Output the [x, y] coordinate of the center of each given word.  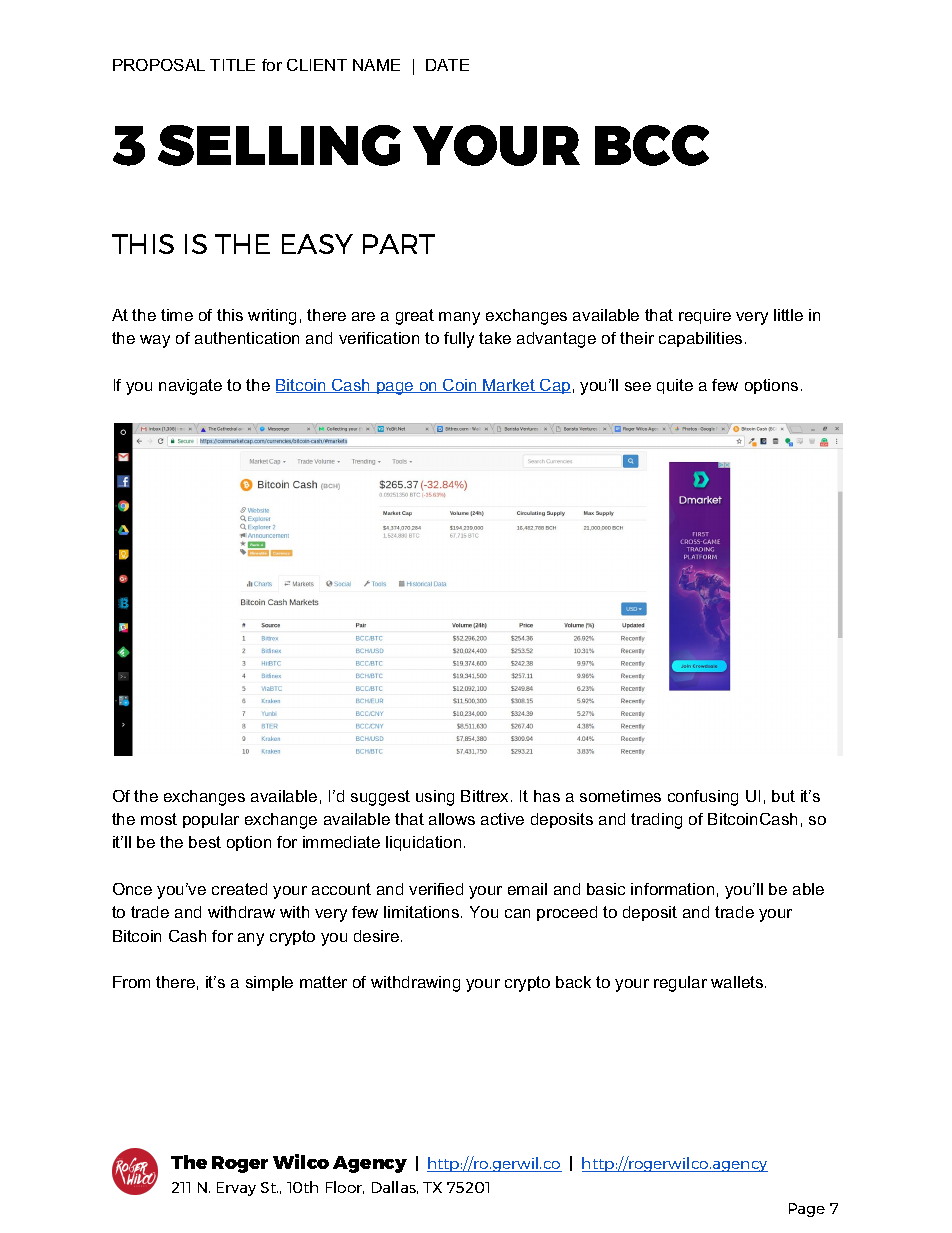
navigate [190, 387]
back [573, 982]
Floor [345, 1187]
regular [680, 984]
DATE [447, 65]
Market [509, 386]
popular [211, 820]
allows [452, 819]
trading [656, 821]
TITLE [232, 65]
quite [675, 386]
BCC [652, 145]
